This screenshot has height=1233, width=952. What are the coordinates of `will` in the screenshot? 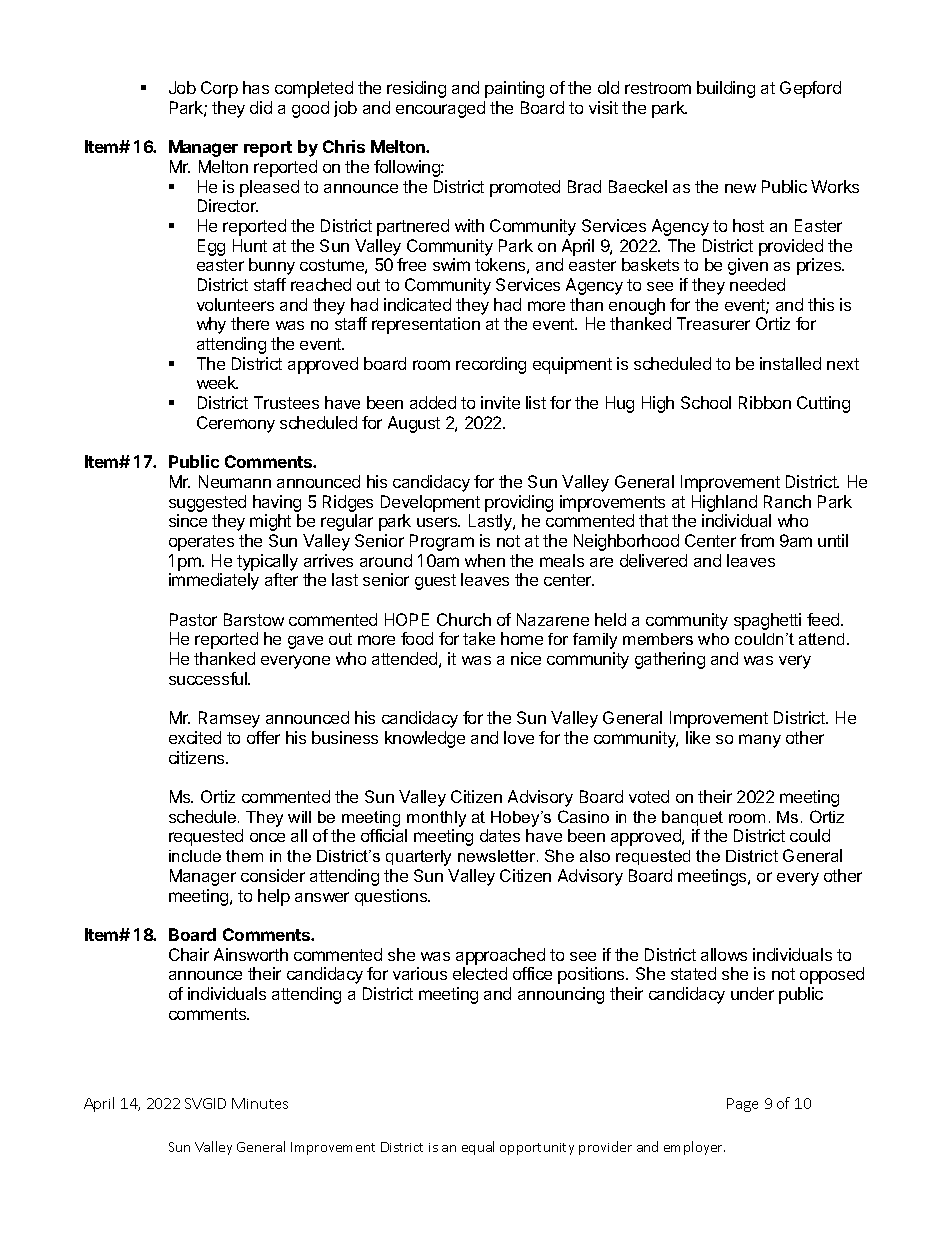 It's located at (299, 817).
